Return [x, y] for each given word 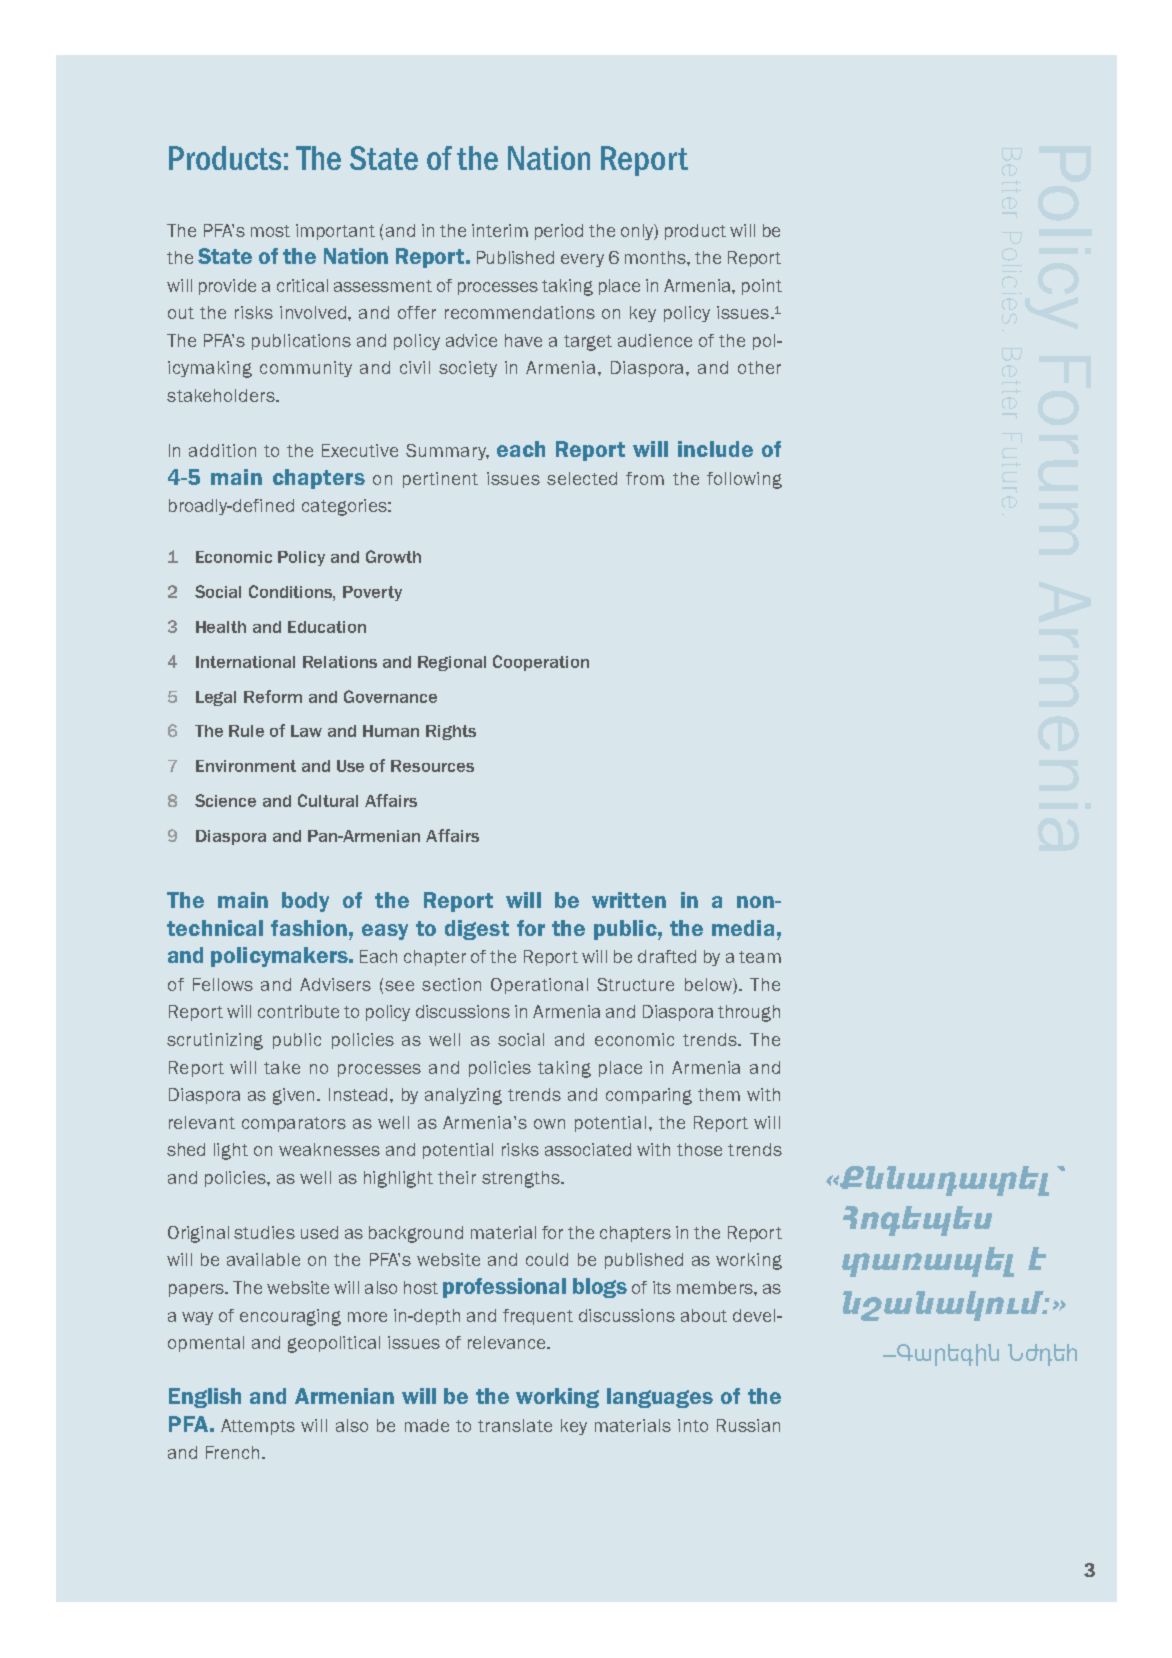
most [270, 231]
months [656, 257]
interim [500, 230]
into [693, 1425]
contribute [298, 1011]
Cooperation [541, 663]
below [709, 986]
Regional [452, 663]
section [451, 984]
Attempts [258, 1427]
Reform [273, 696]
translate [515, 1425]
